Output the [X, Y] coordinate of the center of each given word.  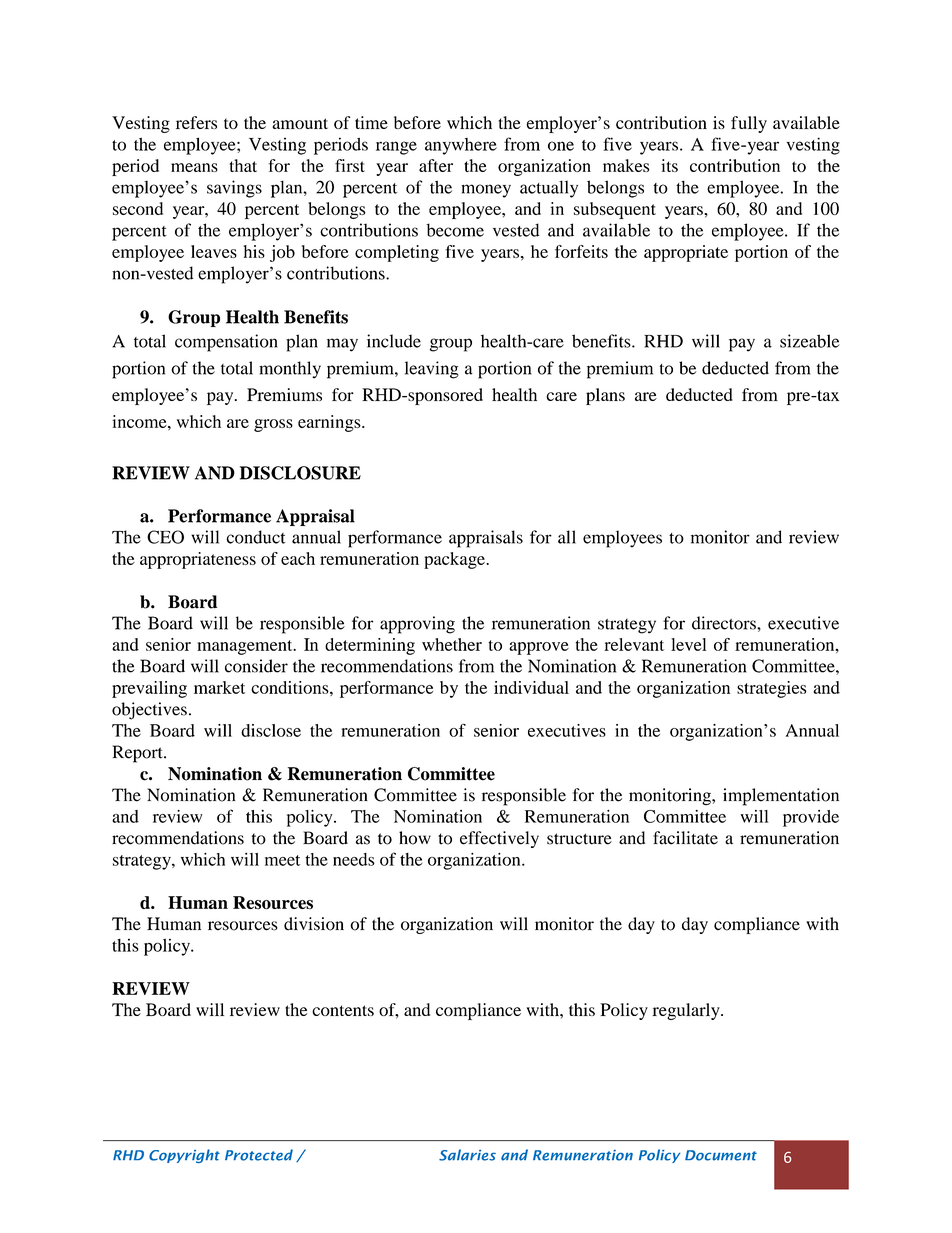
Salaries [467, 1155]
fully [749, 124]
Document [721, 1155]
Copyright [184, 1156]
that [243, 165]
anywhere [461, 146]
